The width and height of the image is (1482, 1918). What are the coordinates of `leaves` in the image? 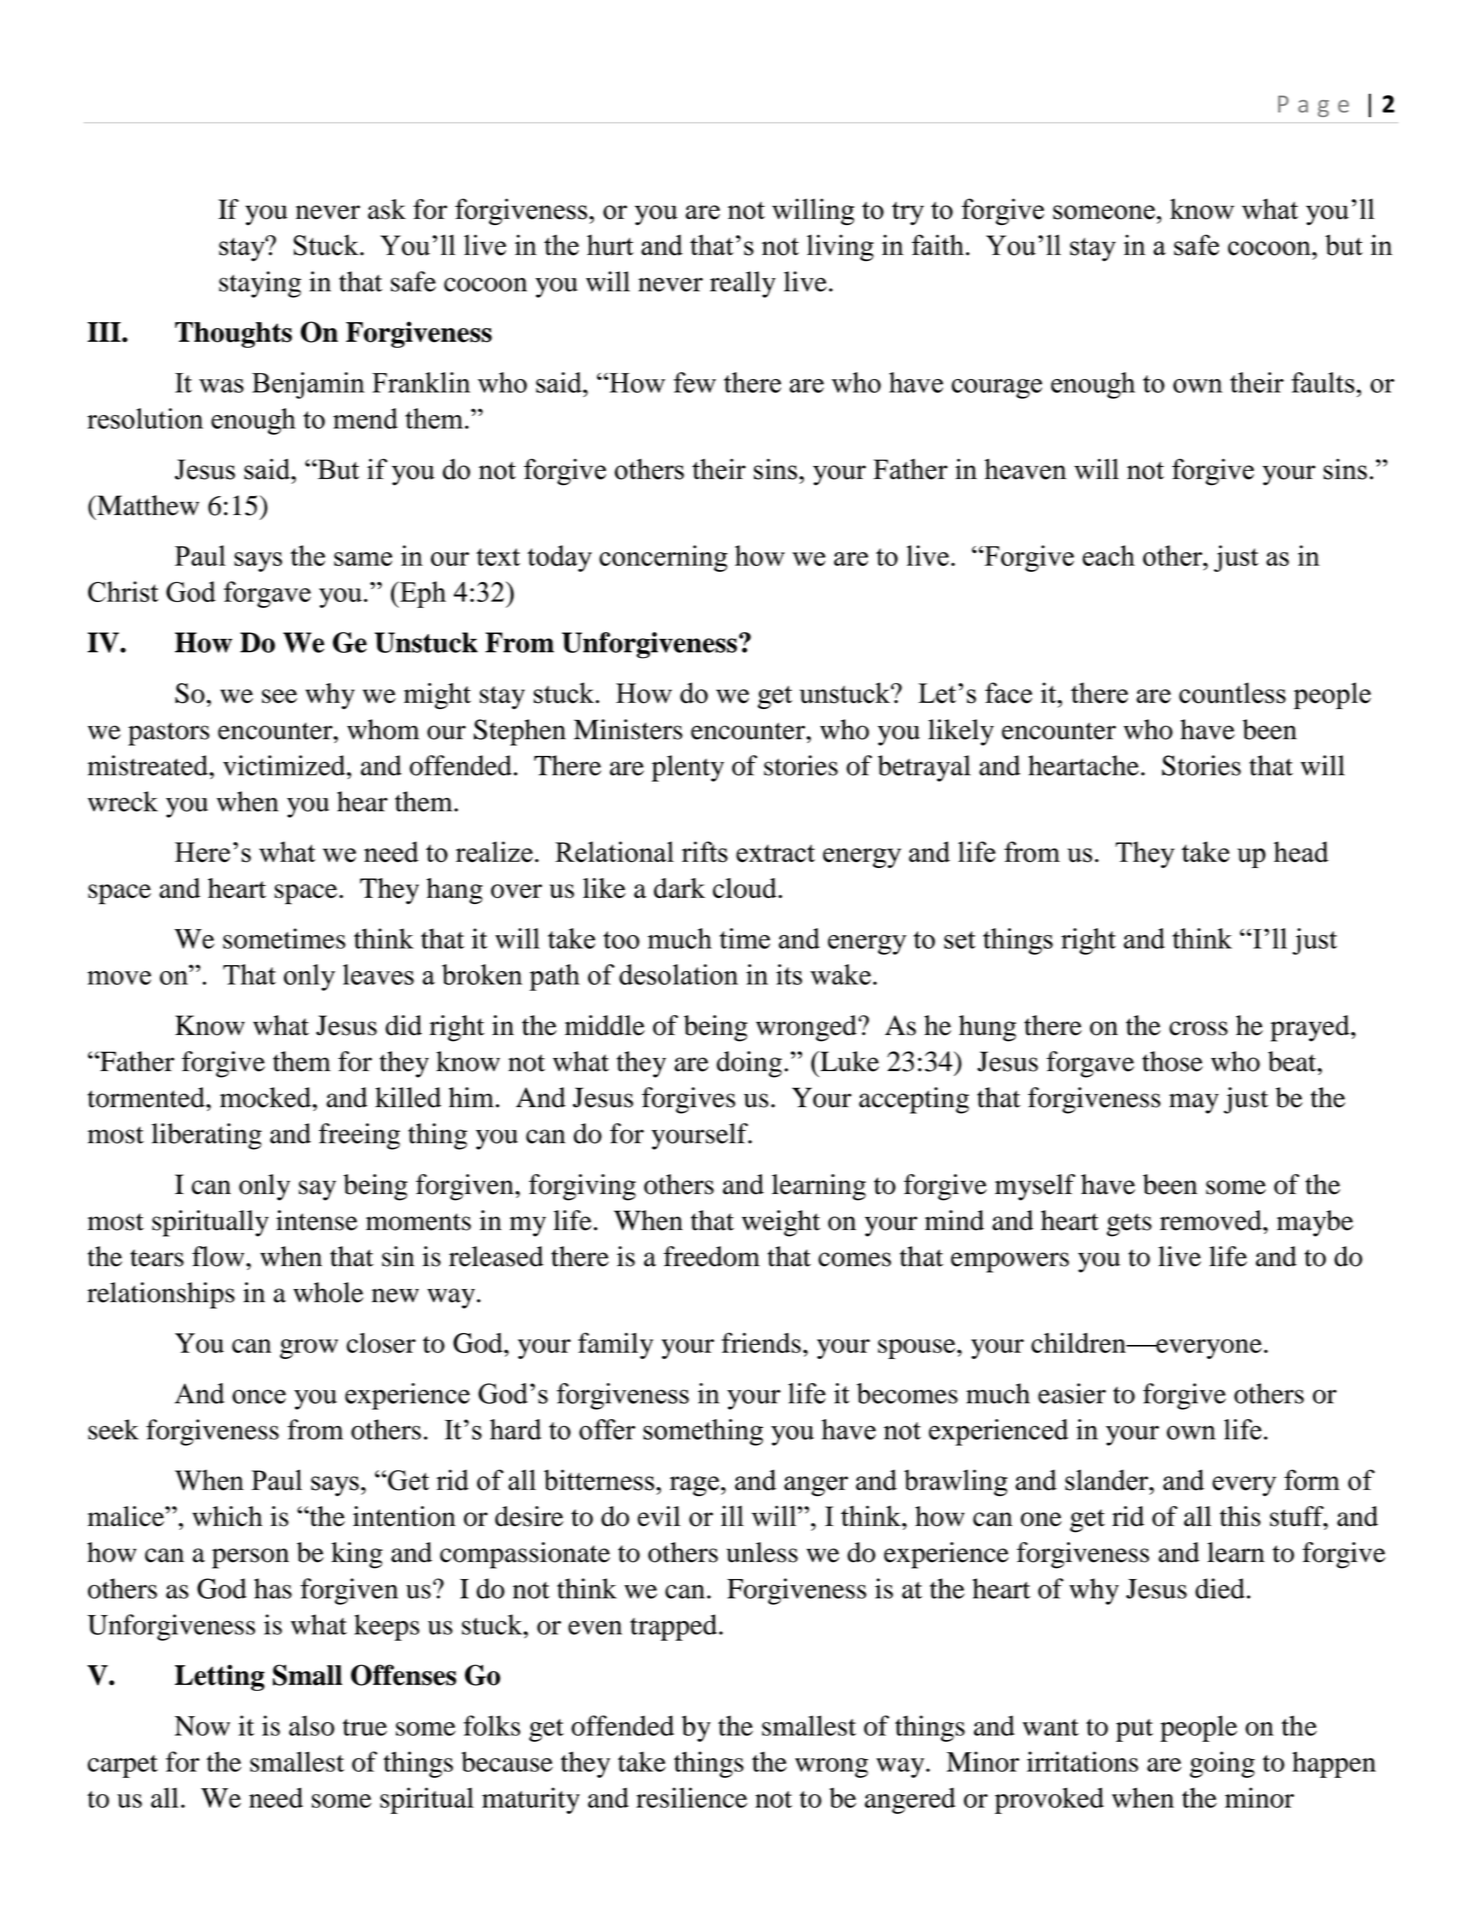 It's located at (378, 974).
